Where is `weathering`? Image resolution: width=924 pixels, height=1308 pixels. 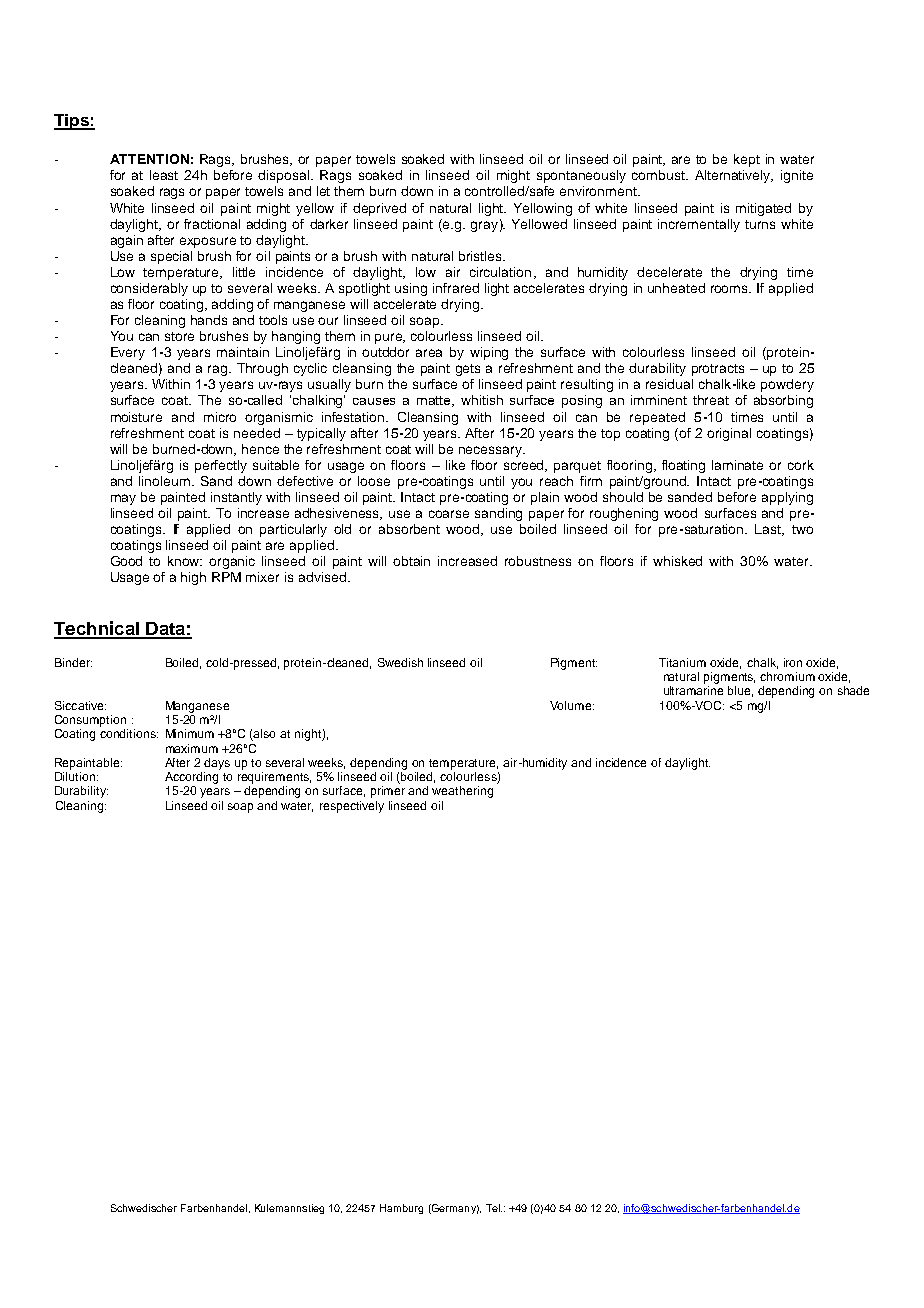
weathering is located at coordinates (462, 792).
